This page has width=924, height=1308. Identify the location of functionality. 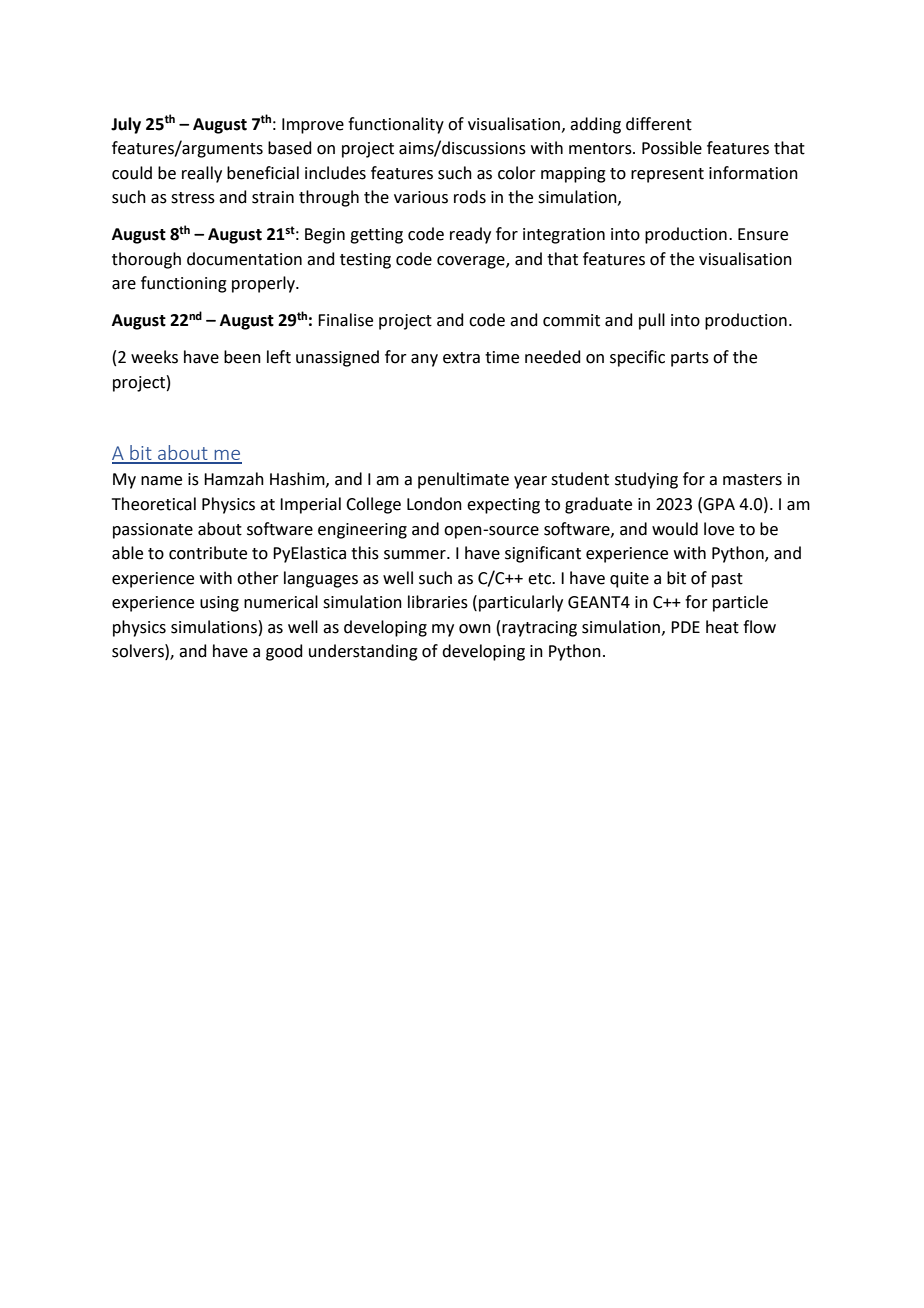
(396, 125).
